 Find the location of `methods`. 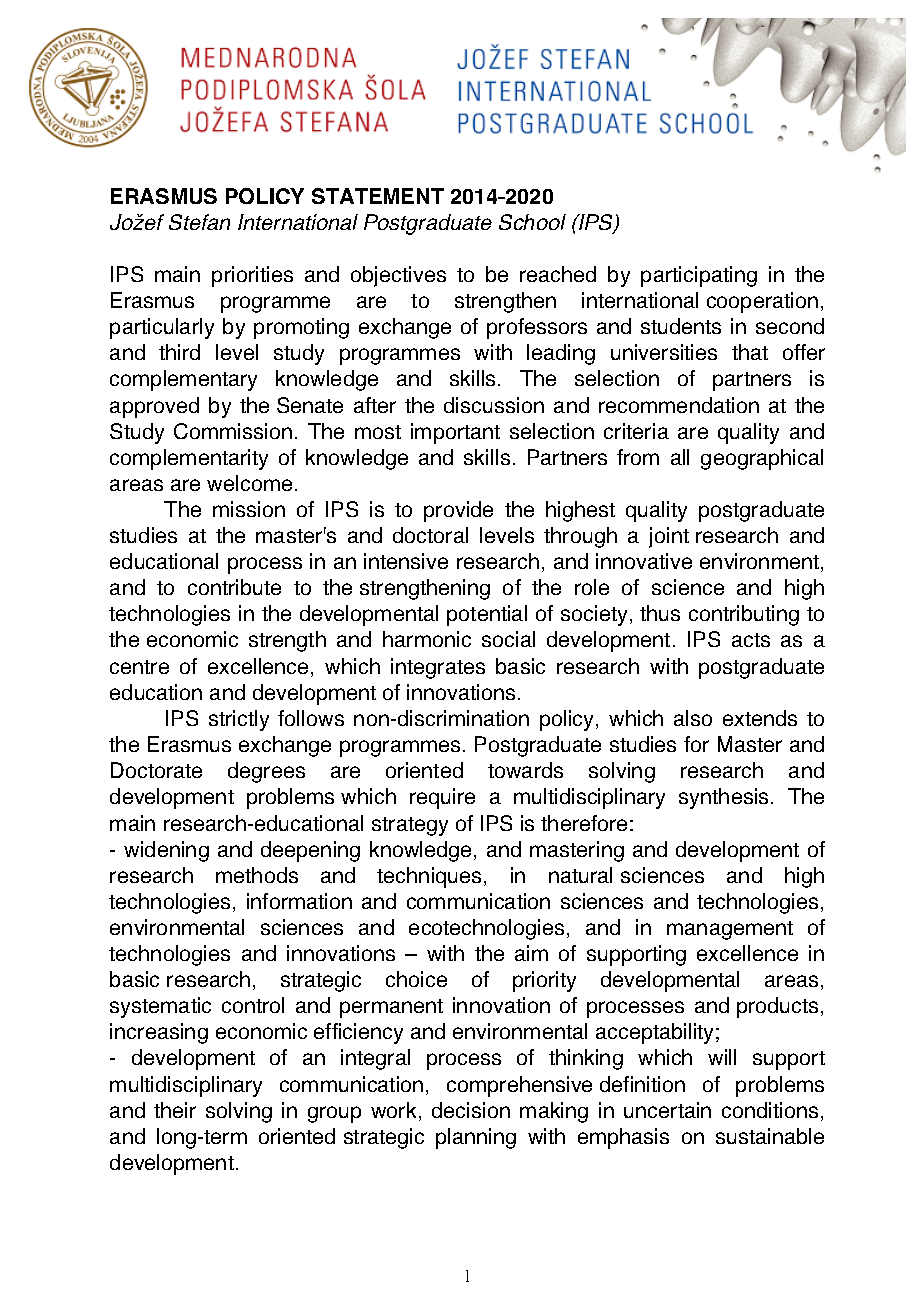

methods is located at coordinates (257, 875).
